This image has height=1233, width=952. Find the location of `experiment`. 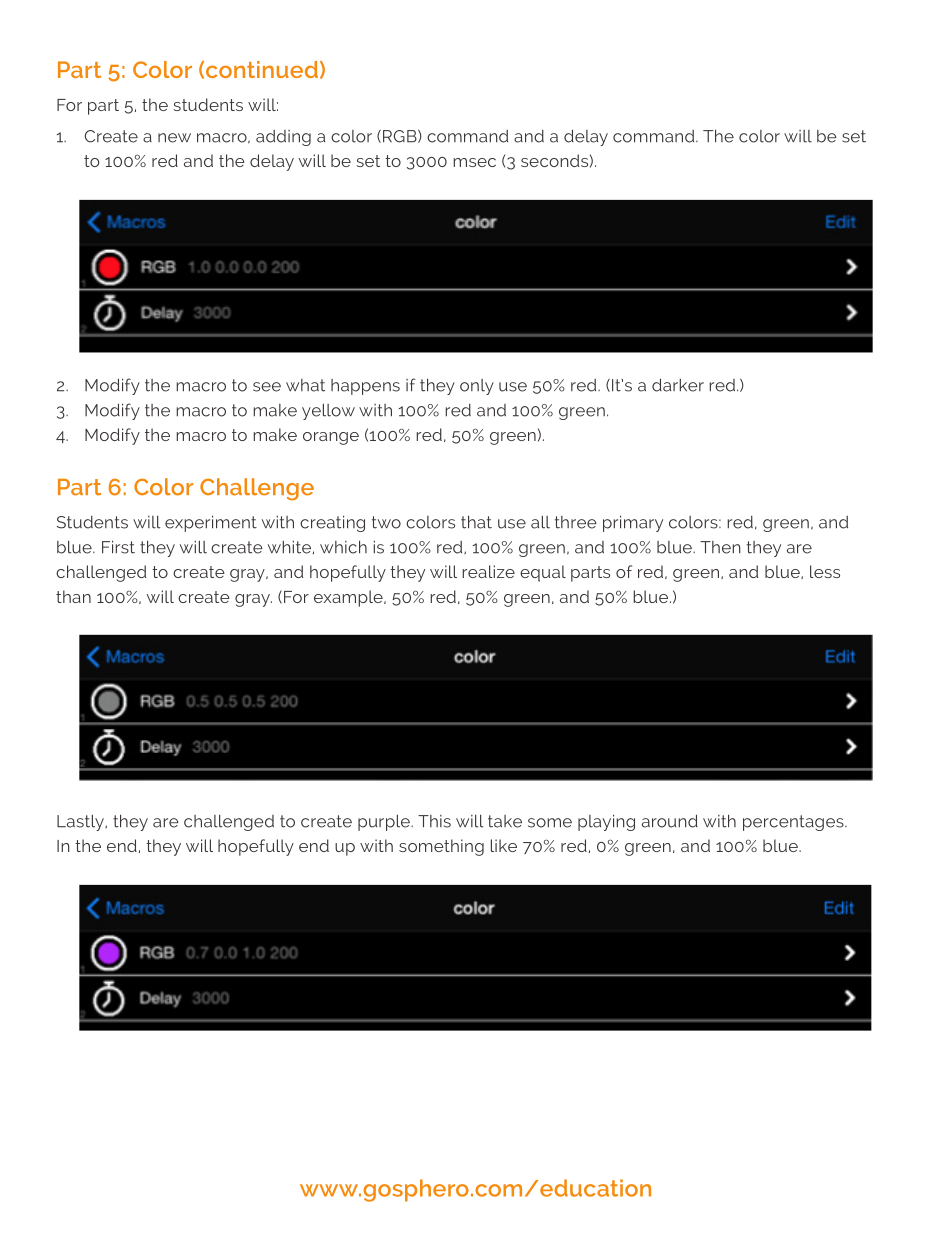

experiment is located at coordinates (211, 523).
